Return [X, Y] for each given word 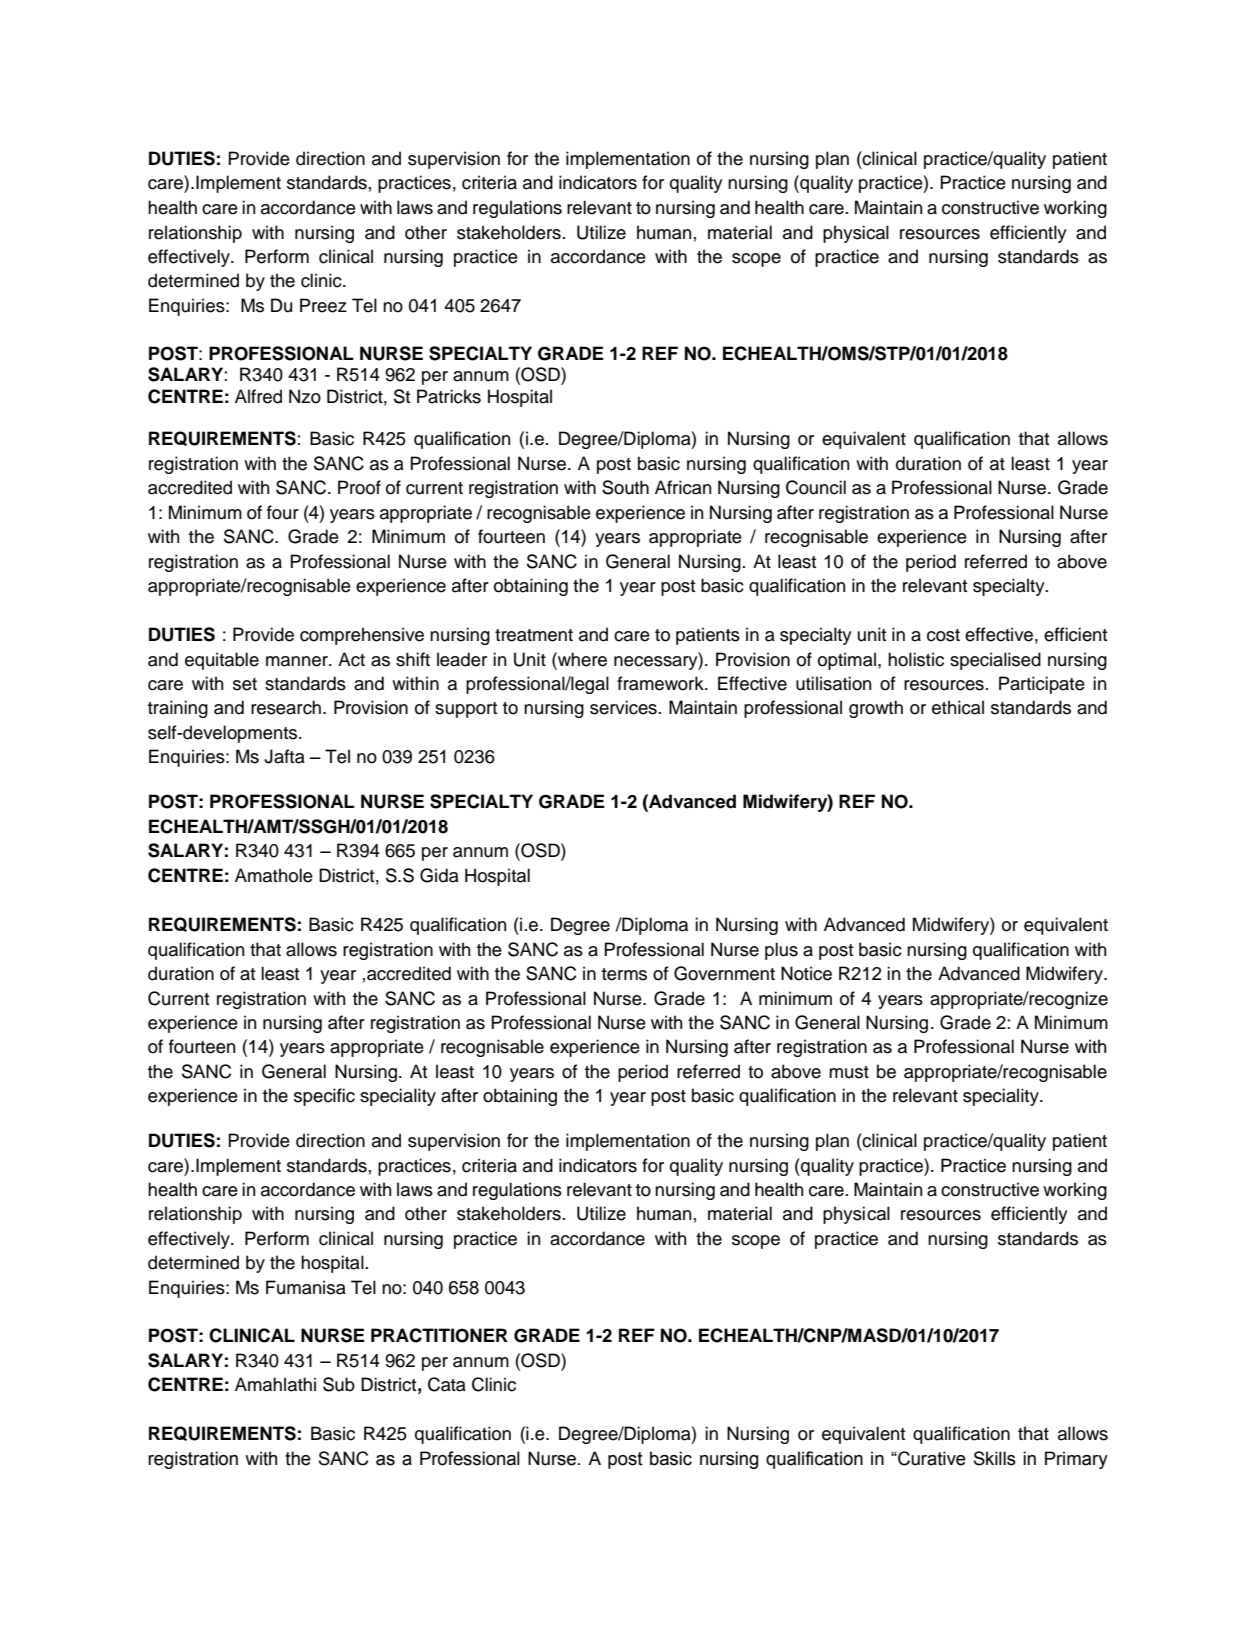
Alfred [258, 396]
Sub [339, 1384]
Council [816, 487]
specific [324, 1097]
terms [624, 974]
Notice [806, 973]
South [625, 487]
